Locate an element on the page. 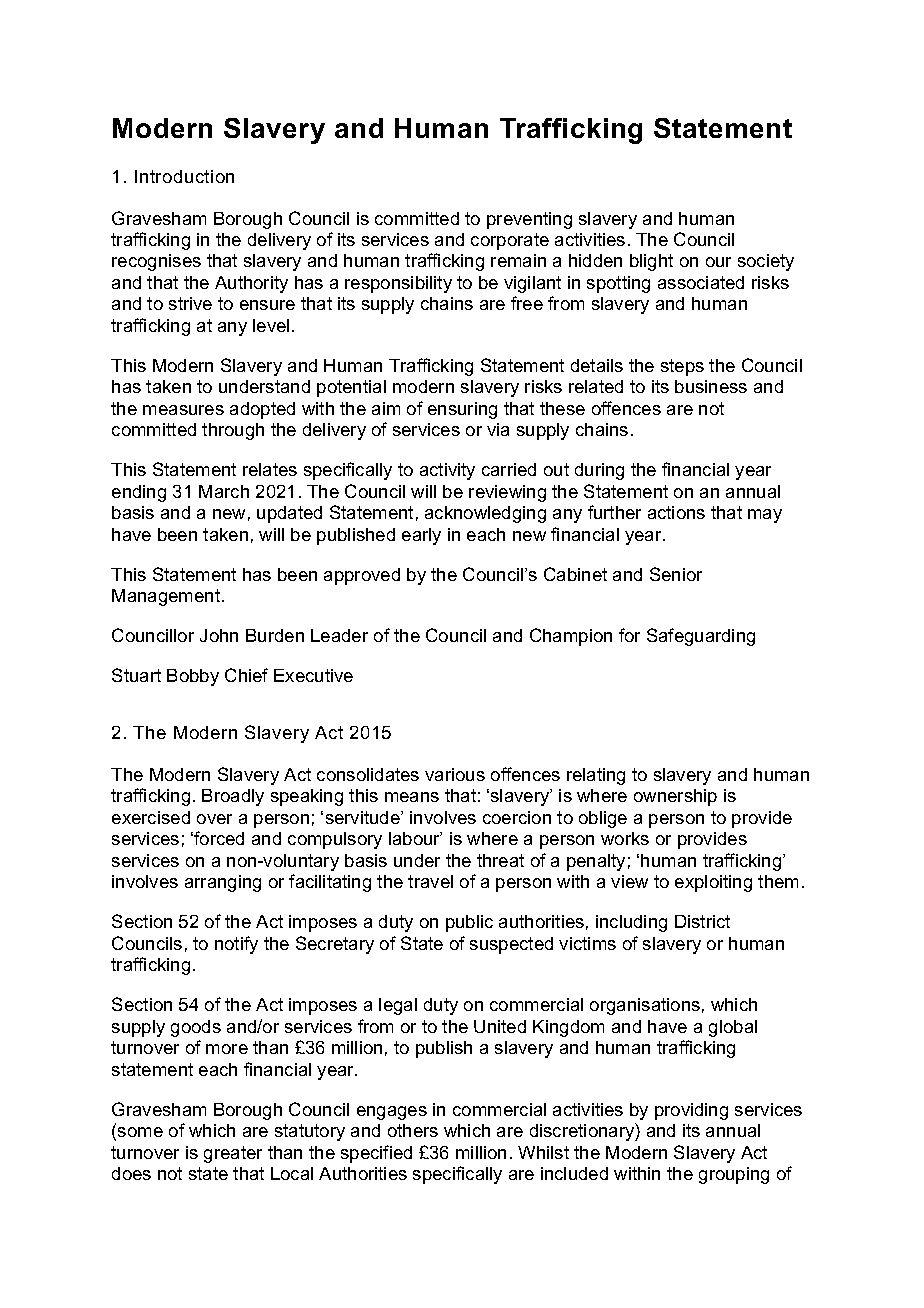  greater is located at coordinates (233, 1154).
